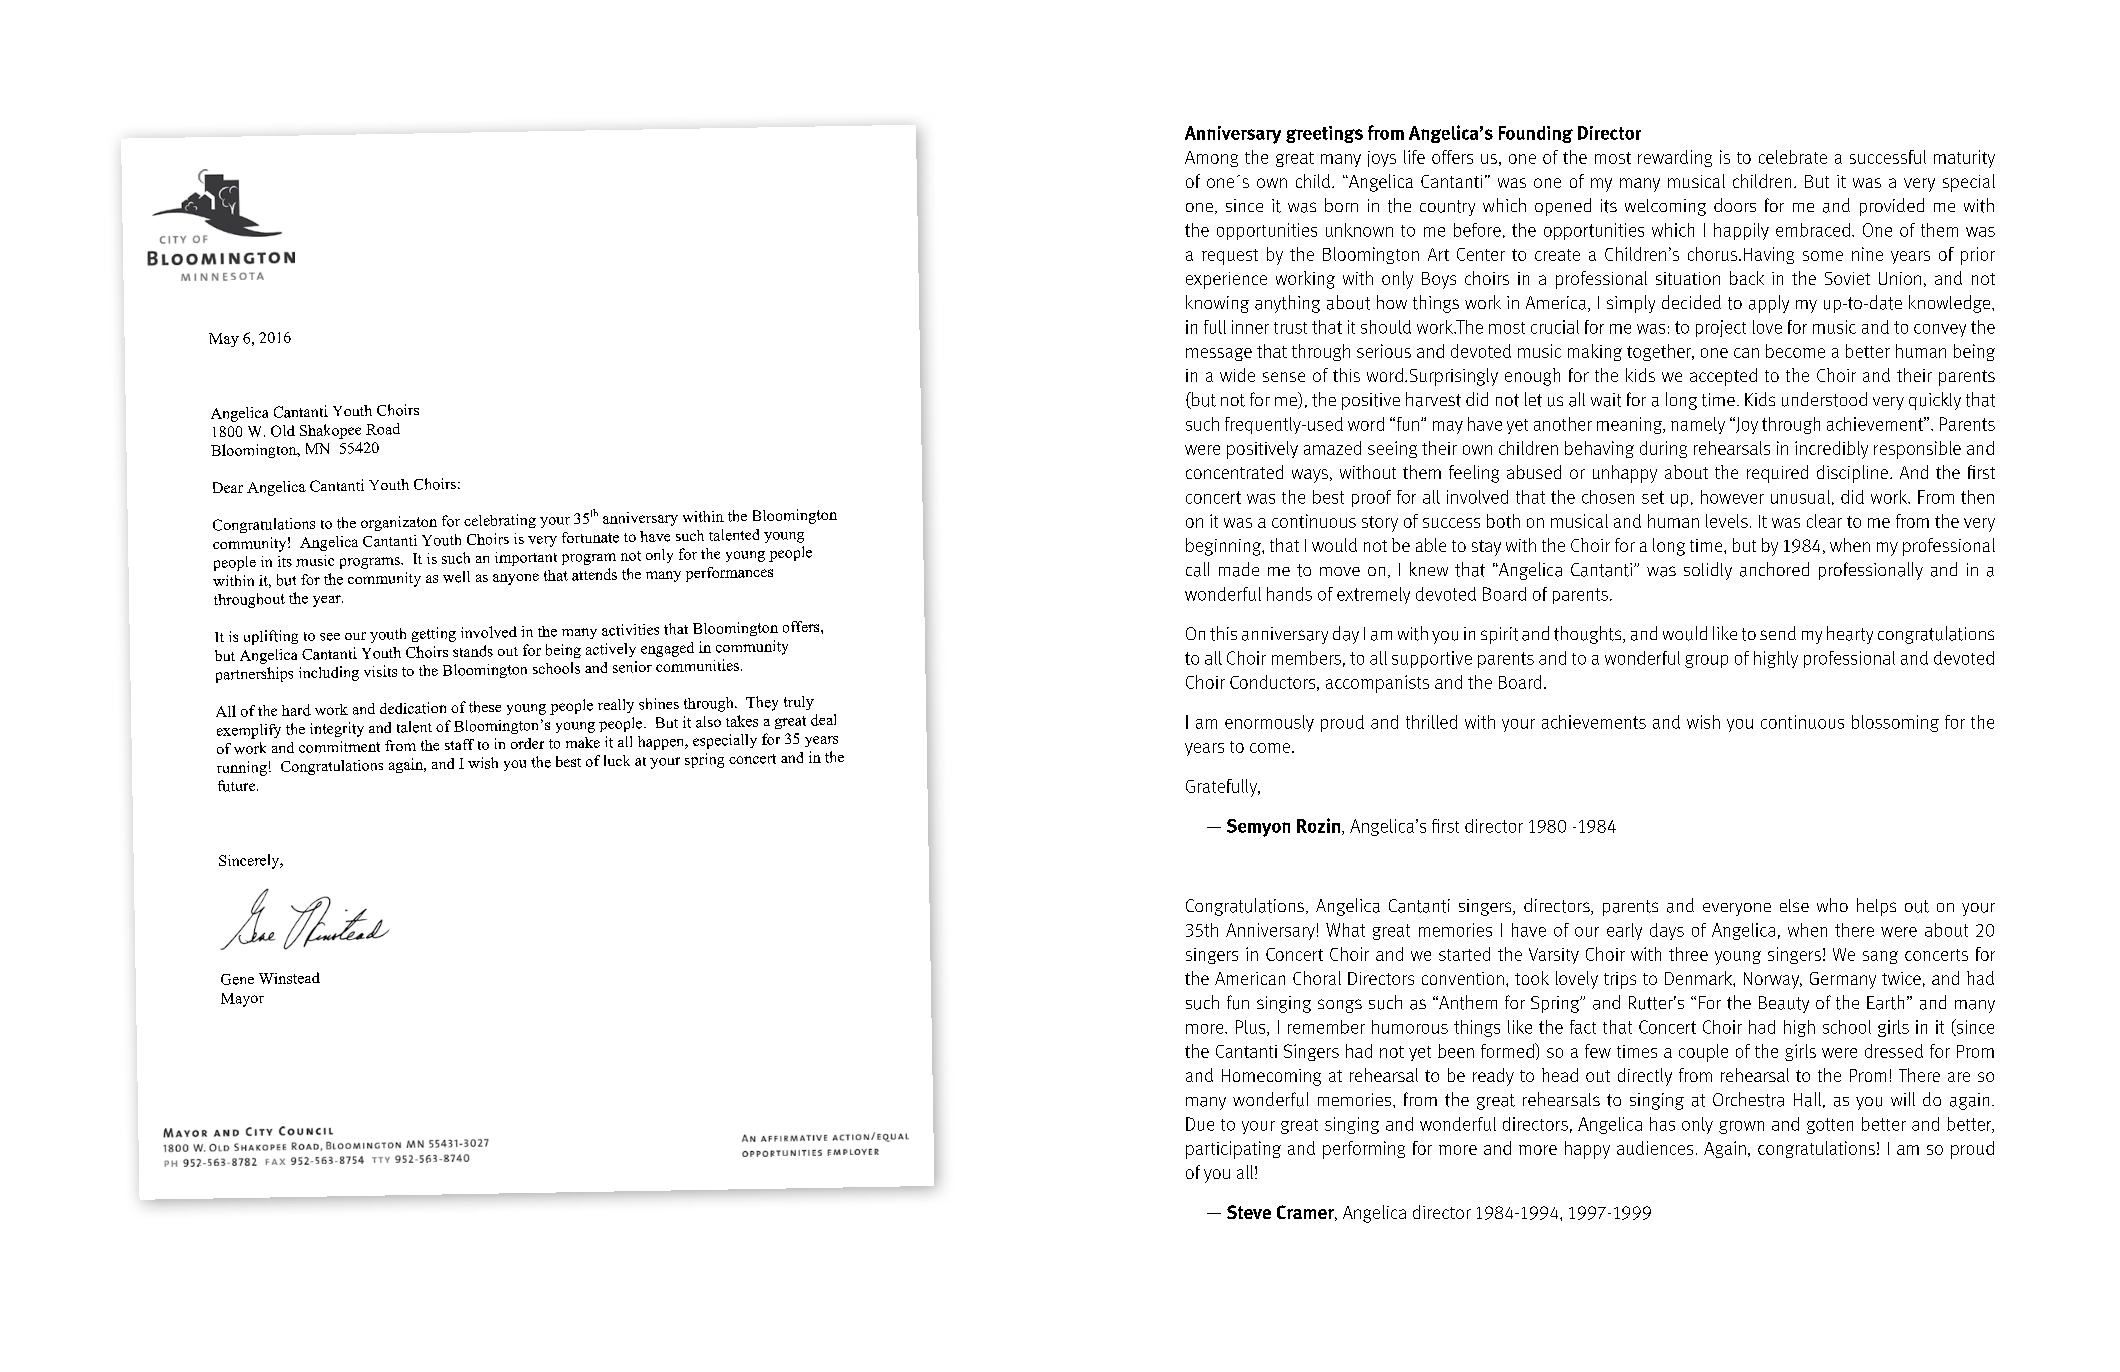 The width and height of the screenshot is (2120, 1372). I want to click on audiences, so click(1655, 1148).
